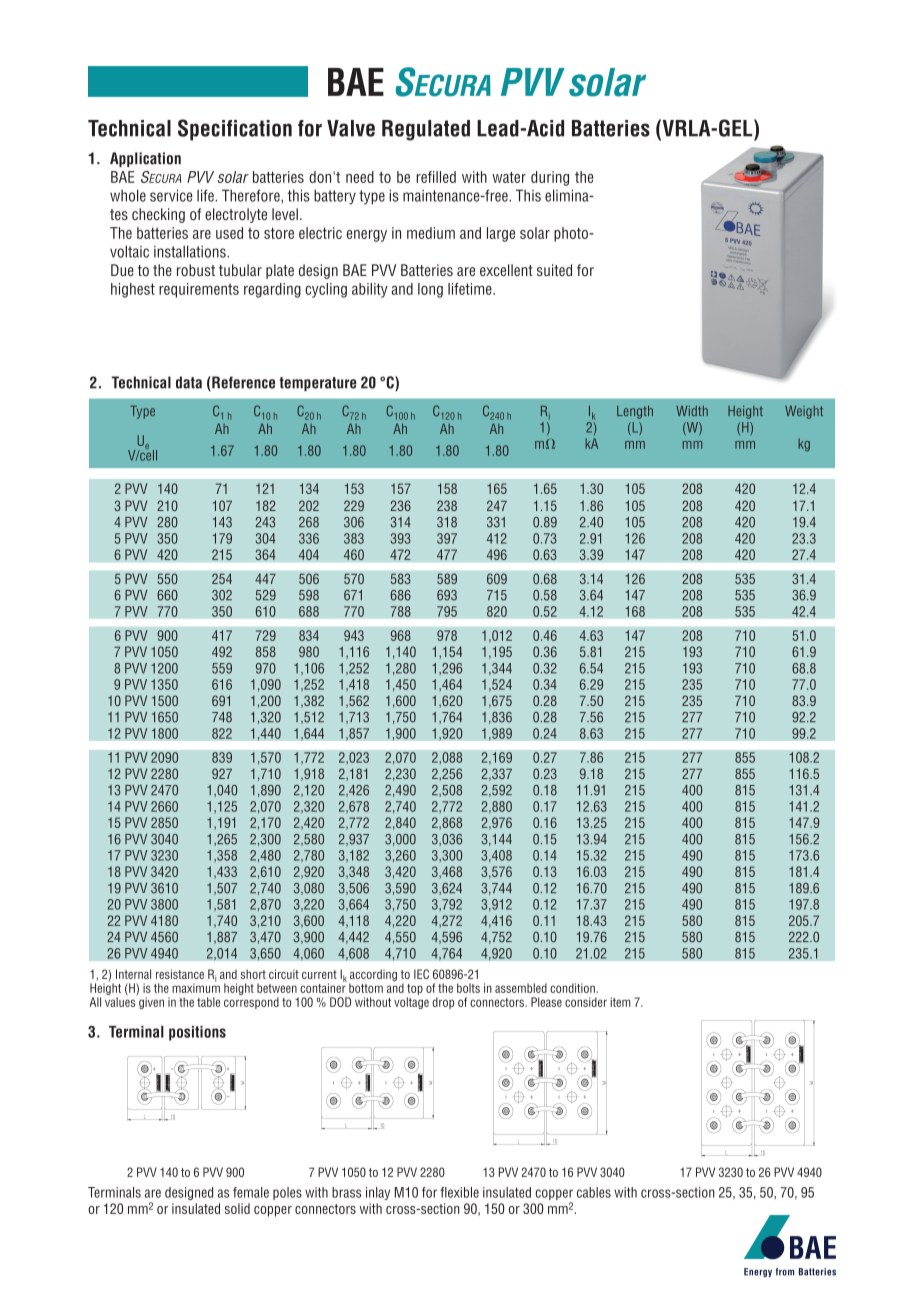 The width and height of the page is (924, 1308). What do you see at coordinates (594, 1192) in the page?
I see `cables` at bounding box center [594, 1192].
